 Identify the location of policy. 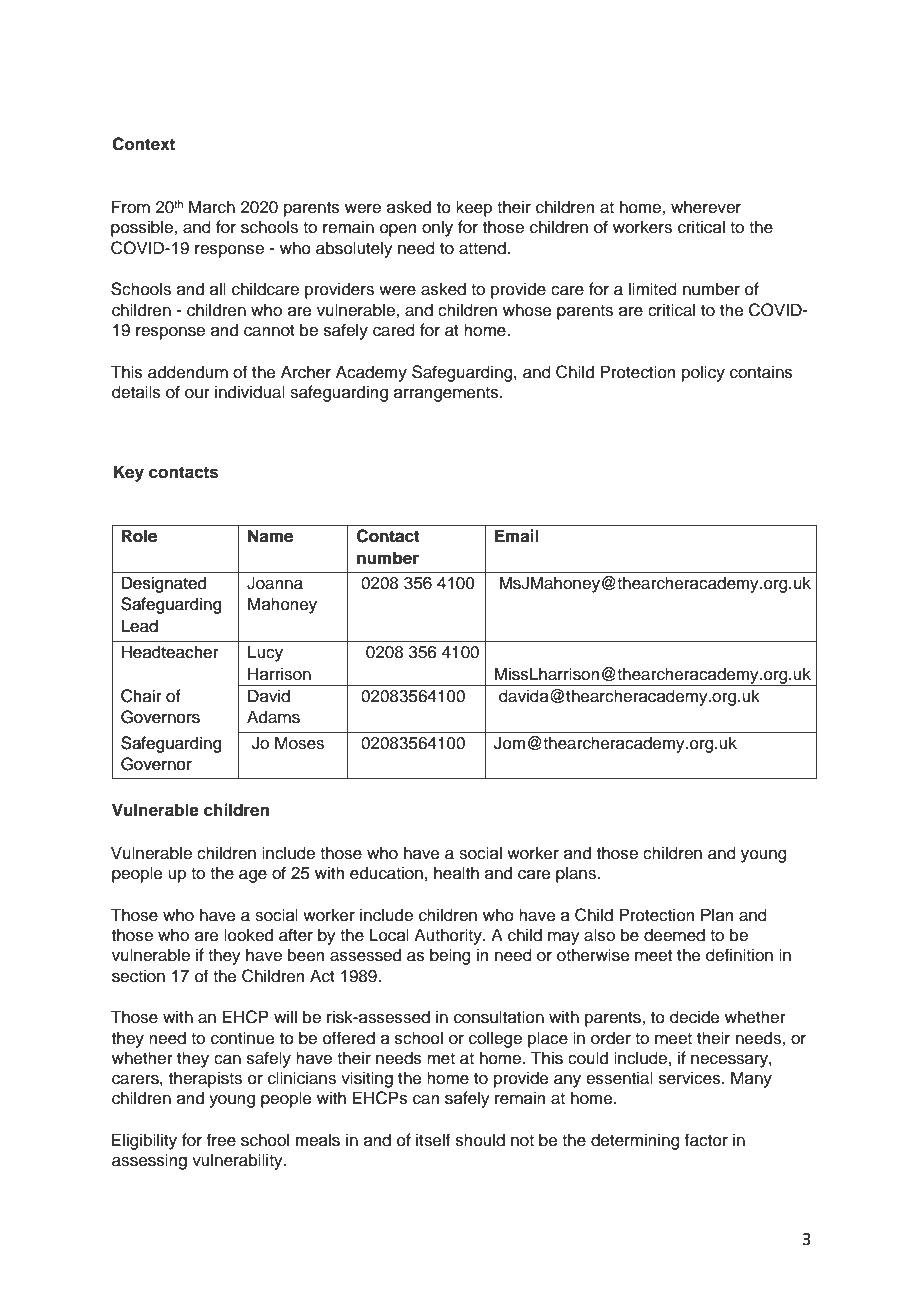
(703, 373).
